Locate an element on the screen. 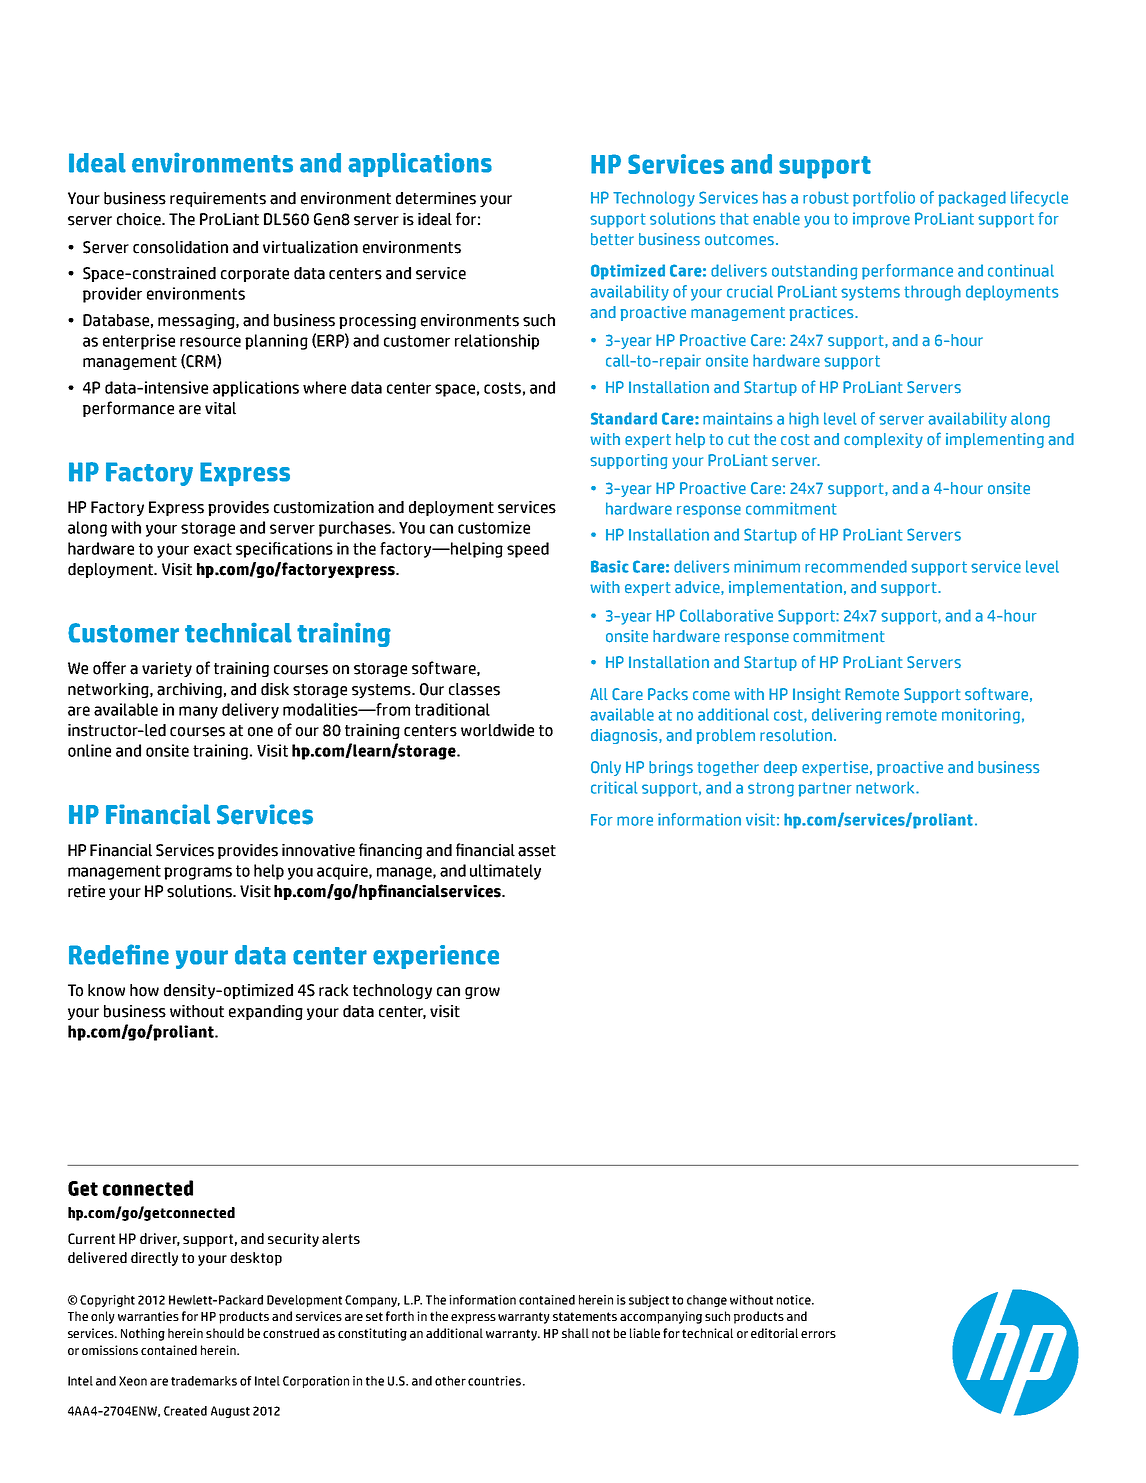  grow is located at coordinates (482, 993).
